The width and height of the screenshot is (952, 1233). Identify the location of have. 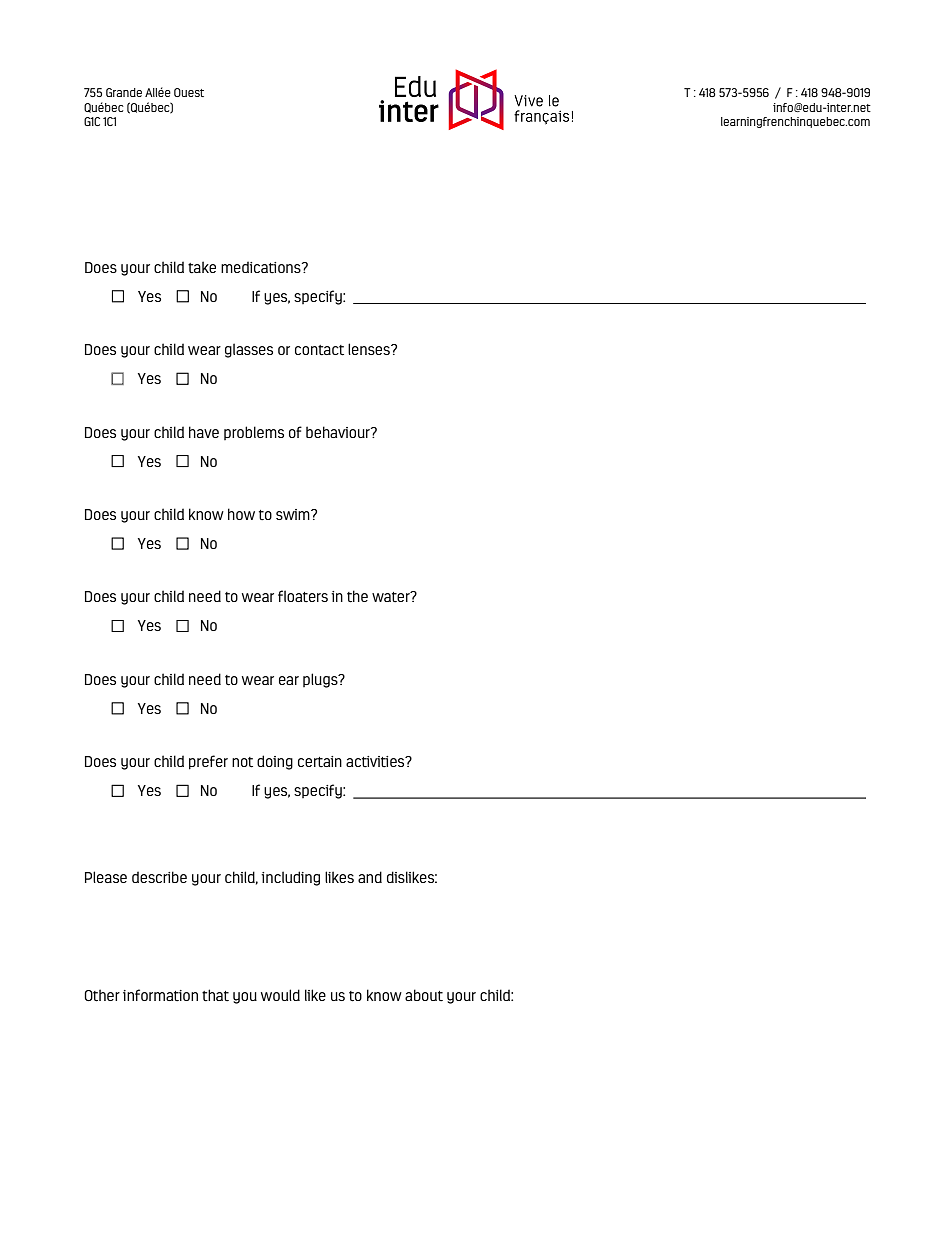
(204, 432).
